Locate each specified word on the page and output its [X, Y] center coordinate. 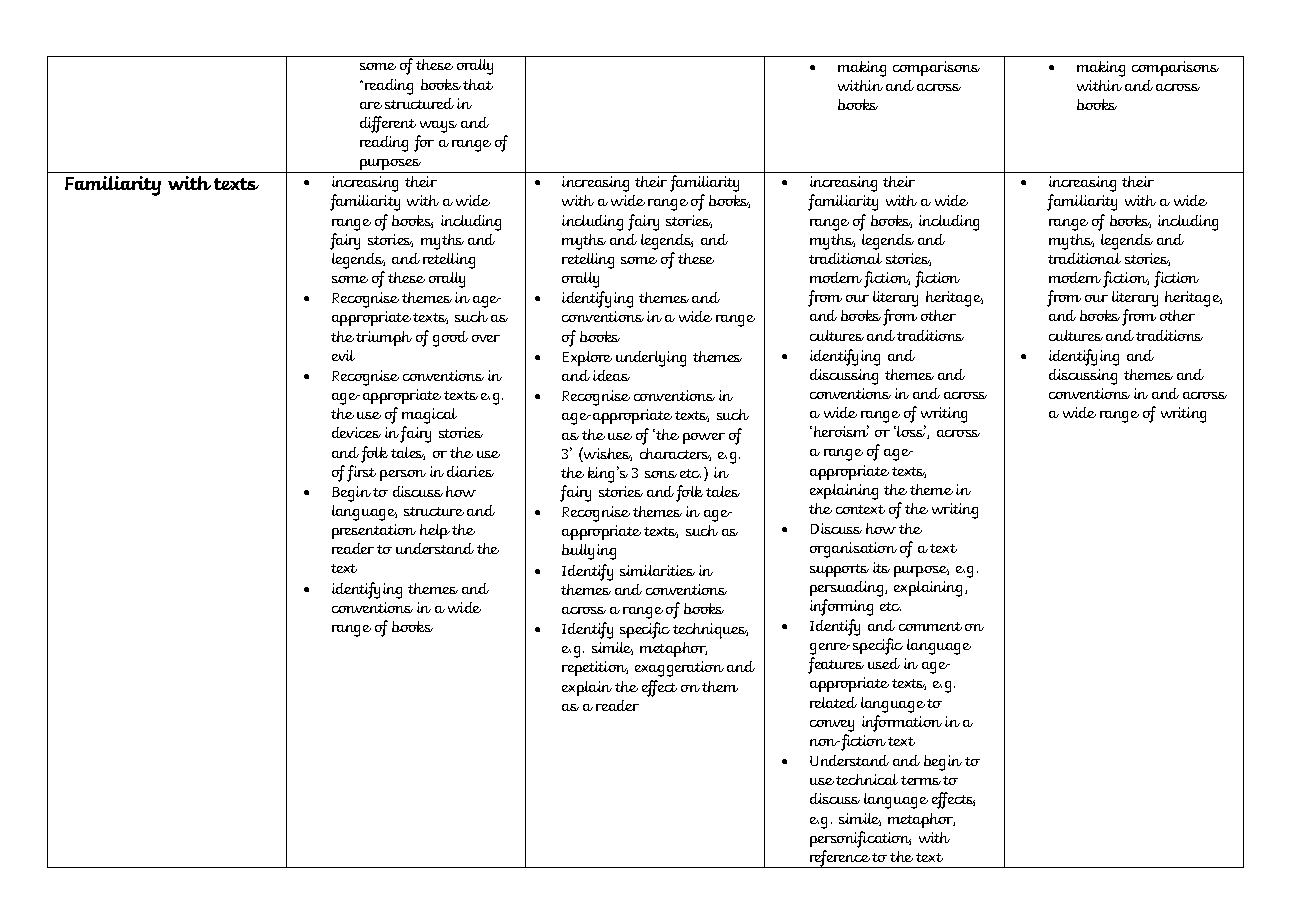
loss [912, 432]
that [478, 84]
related [833, 702]
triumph [384, 338]
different [389, 126]
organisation [853, 550]
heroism [841, 431]
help [435, 531]
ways [437, 128]
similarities [657, 570]
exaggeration [679, 669]
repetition [595, 668]
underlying [651, 359]
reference [840, 859]
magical [429, 417]
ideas [611, 375]
